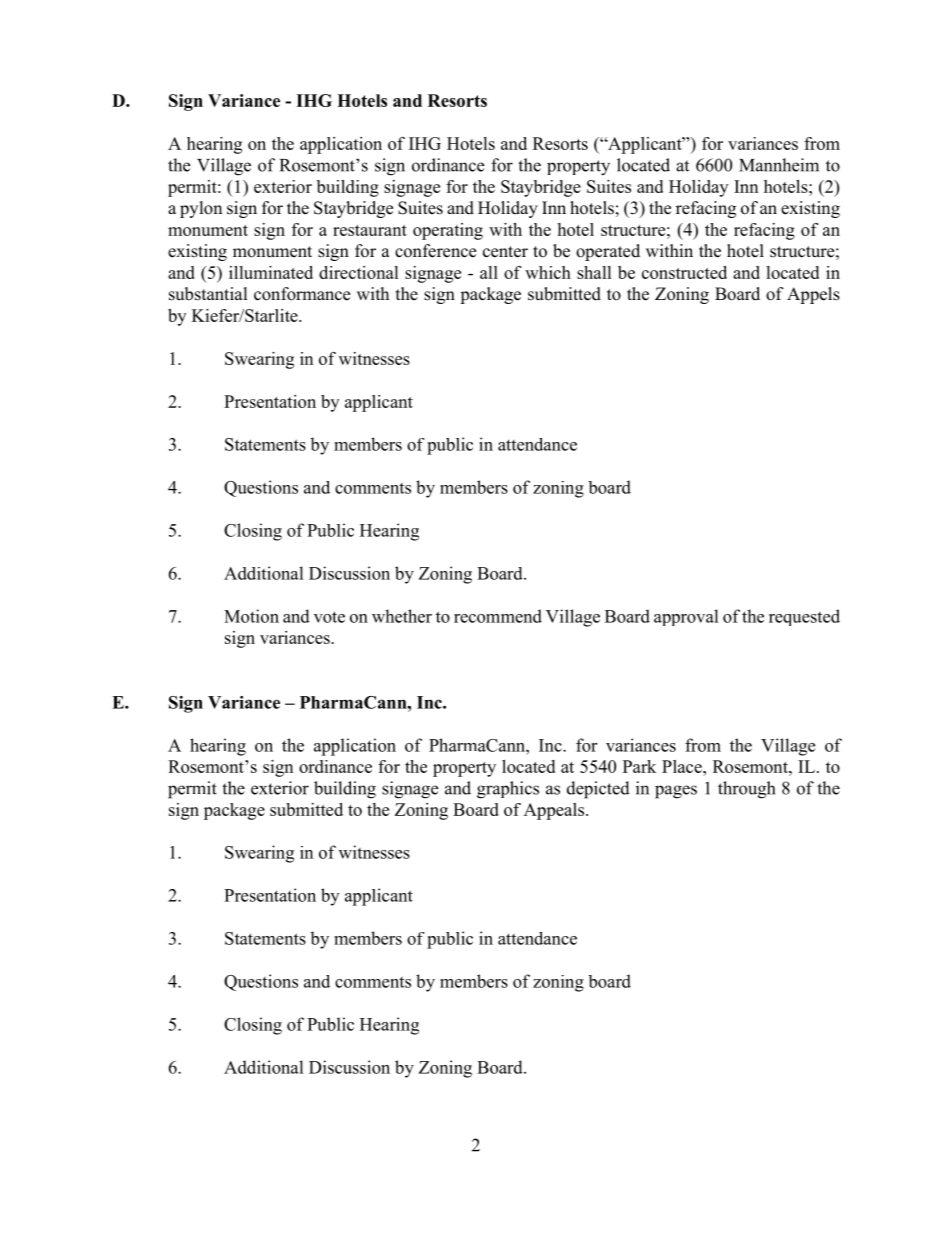 The image size is (952, 1233). I want to click on shall, so click(594, 272).
